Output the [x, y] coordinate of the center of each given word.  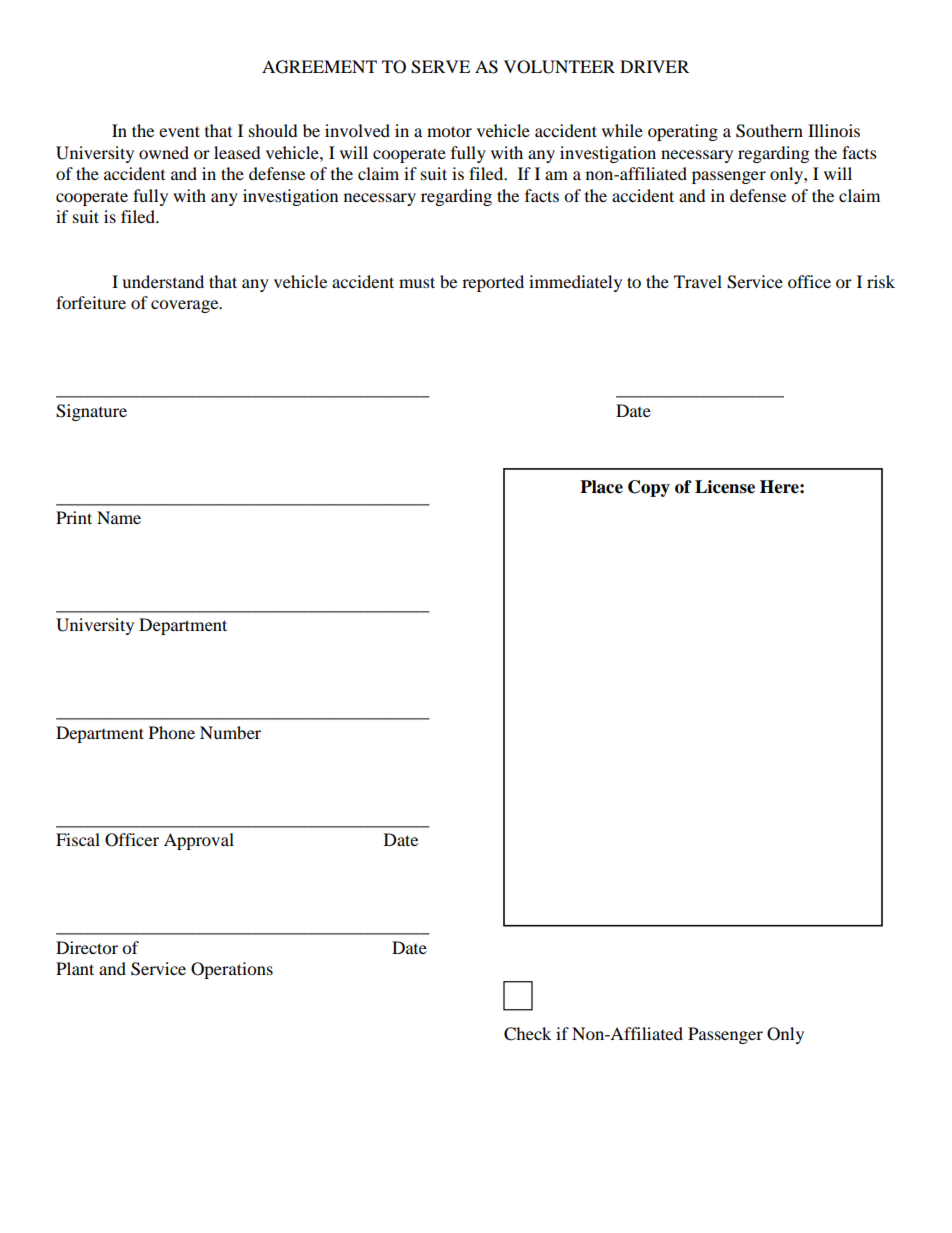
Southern [769, 131]
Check [527, 1034]
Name [119, 517]
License [725, 487]
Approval [199, 841]
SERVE [440, 67]
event [179, 131]
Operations [232, 970]
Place [601, 487]
